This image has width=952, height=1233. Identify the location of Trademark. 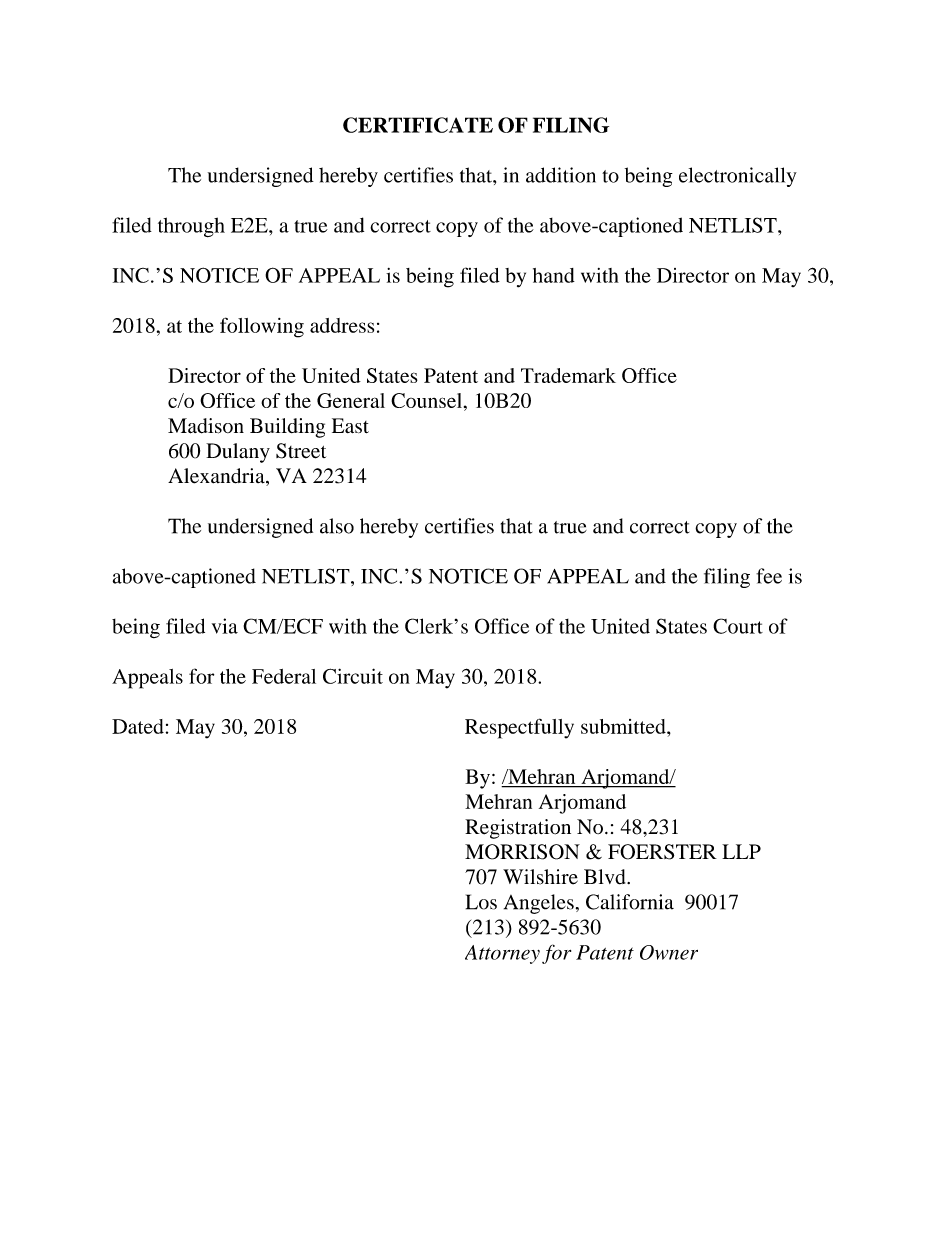
(568, 375).
